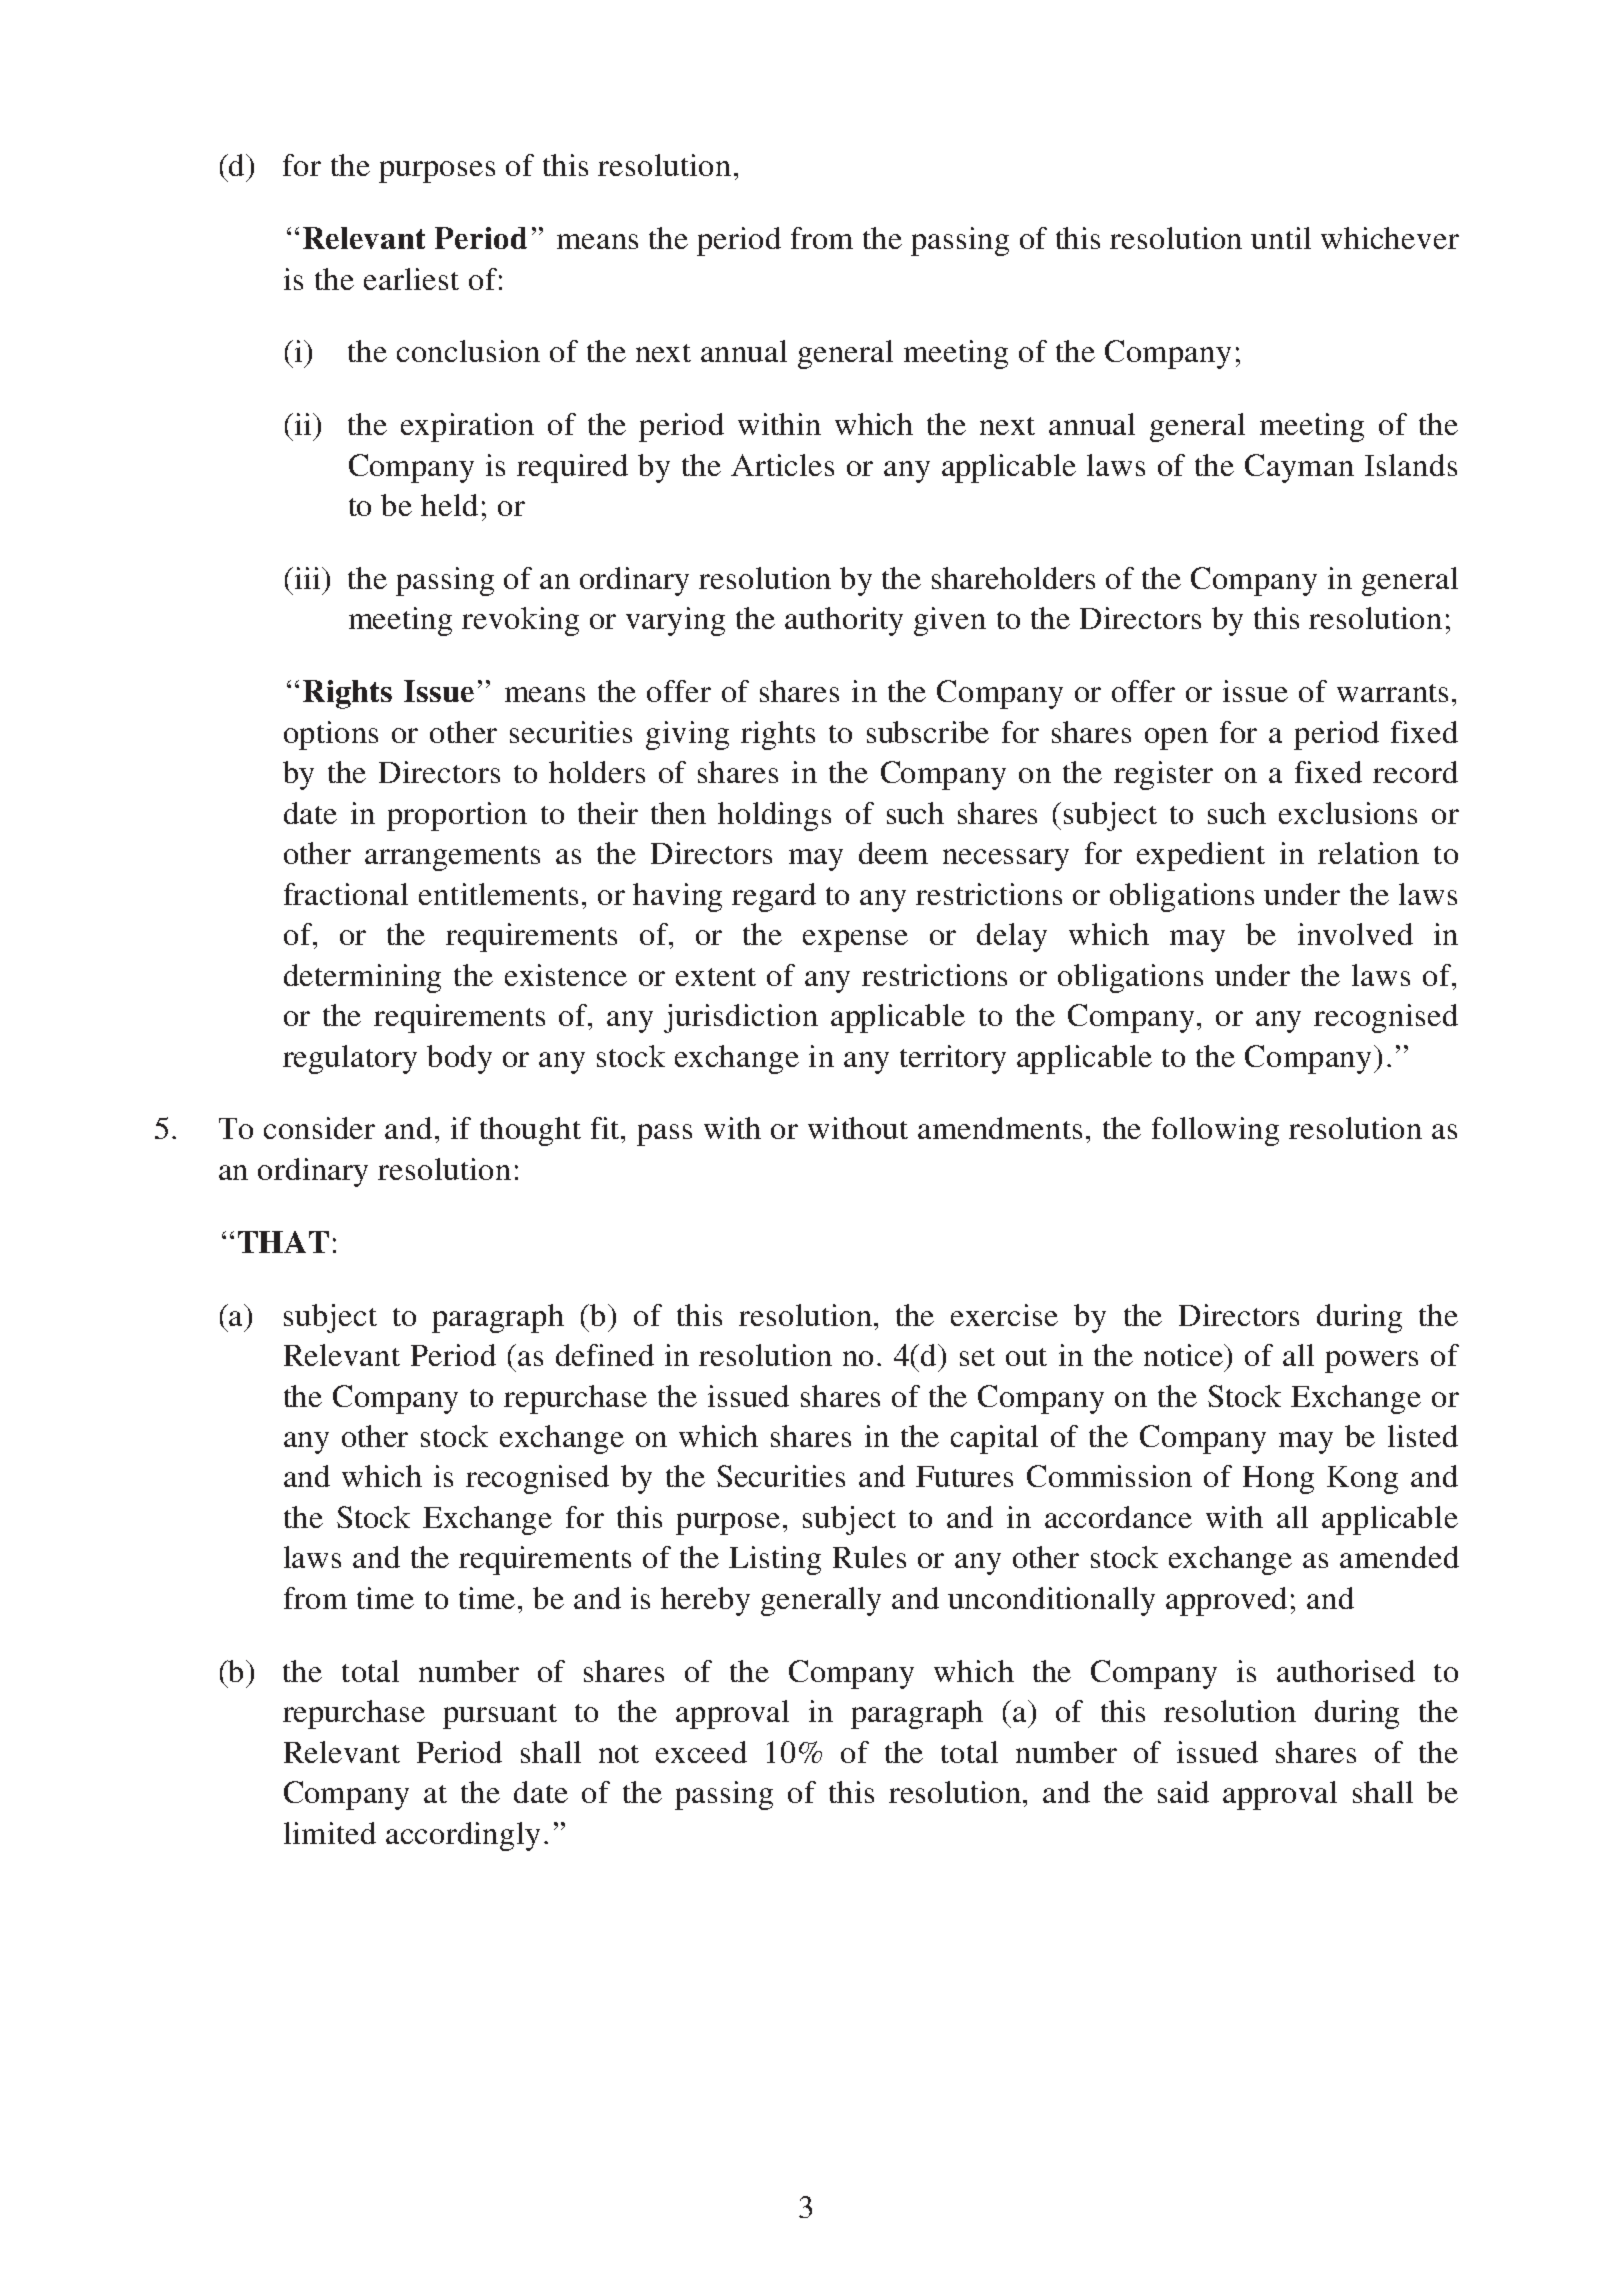  What do you see at coordinates (411, 279) in the screenshot?
I see `earliest` at bounding box center [411, 279].
